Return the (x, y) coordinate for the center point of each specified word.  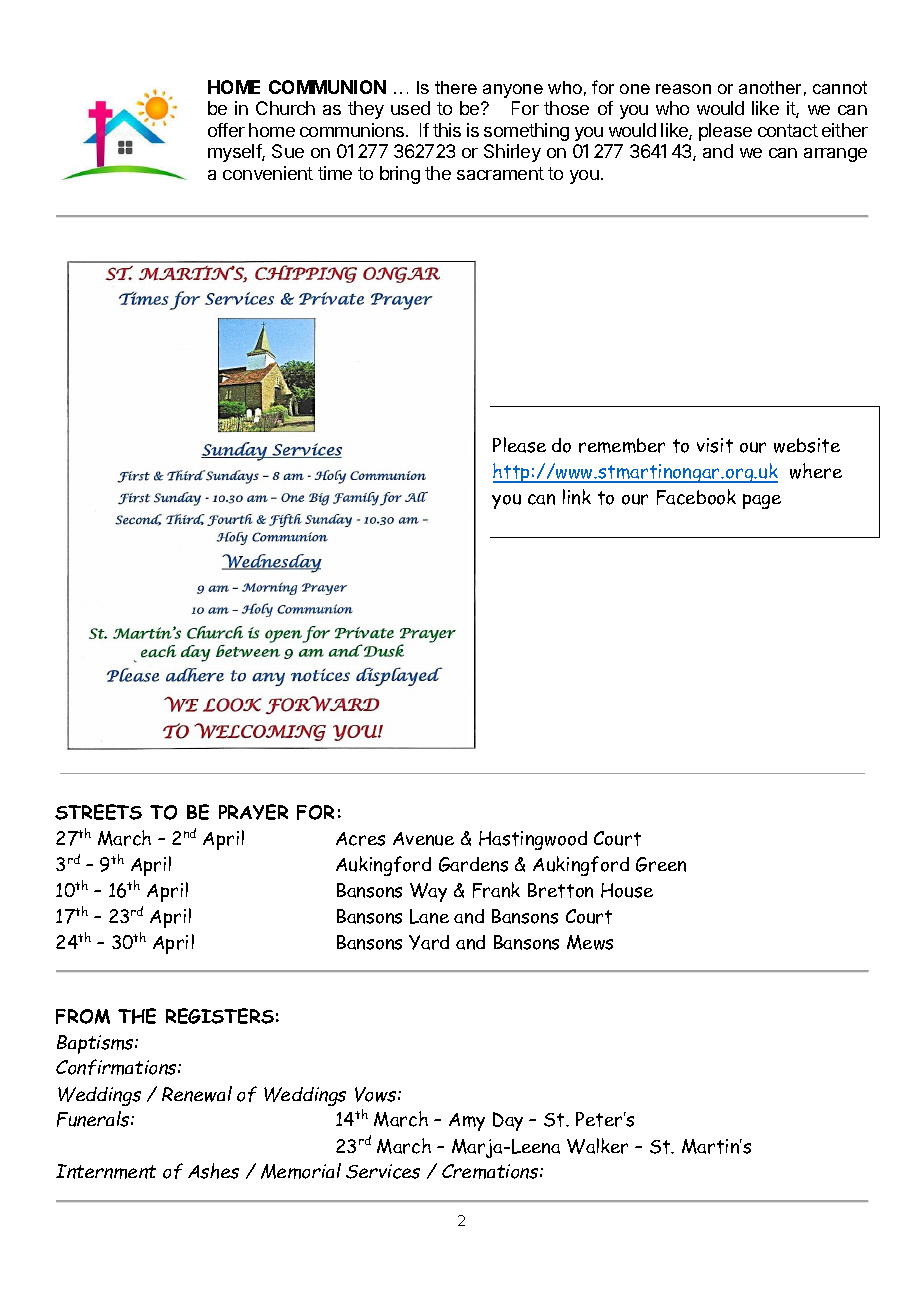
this (447, 130)
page (762, 501)
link (577, 497)
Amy (467, 1122)
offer (226, 130)
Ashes (213, 1171)
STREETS (98, 812)
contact (788, 130)
